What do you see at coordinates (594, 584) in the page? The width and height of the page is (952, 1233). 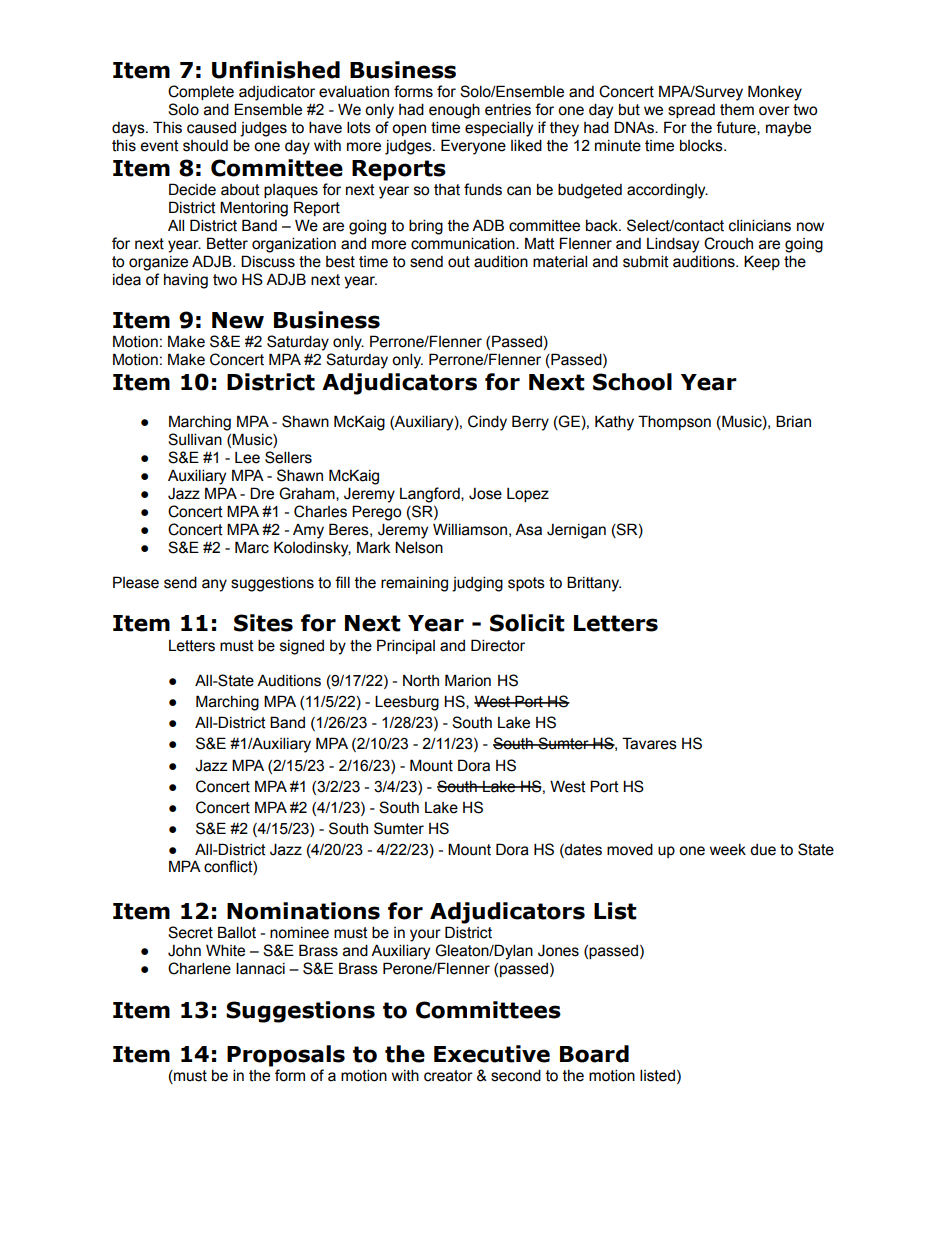 I see `Brittany` at bounding box center [594, 584].
